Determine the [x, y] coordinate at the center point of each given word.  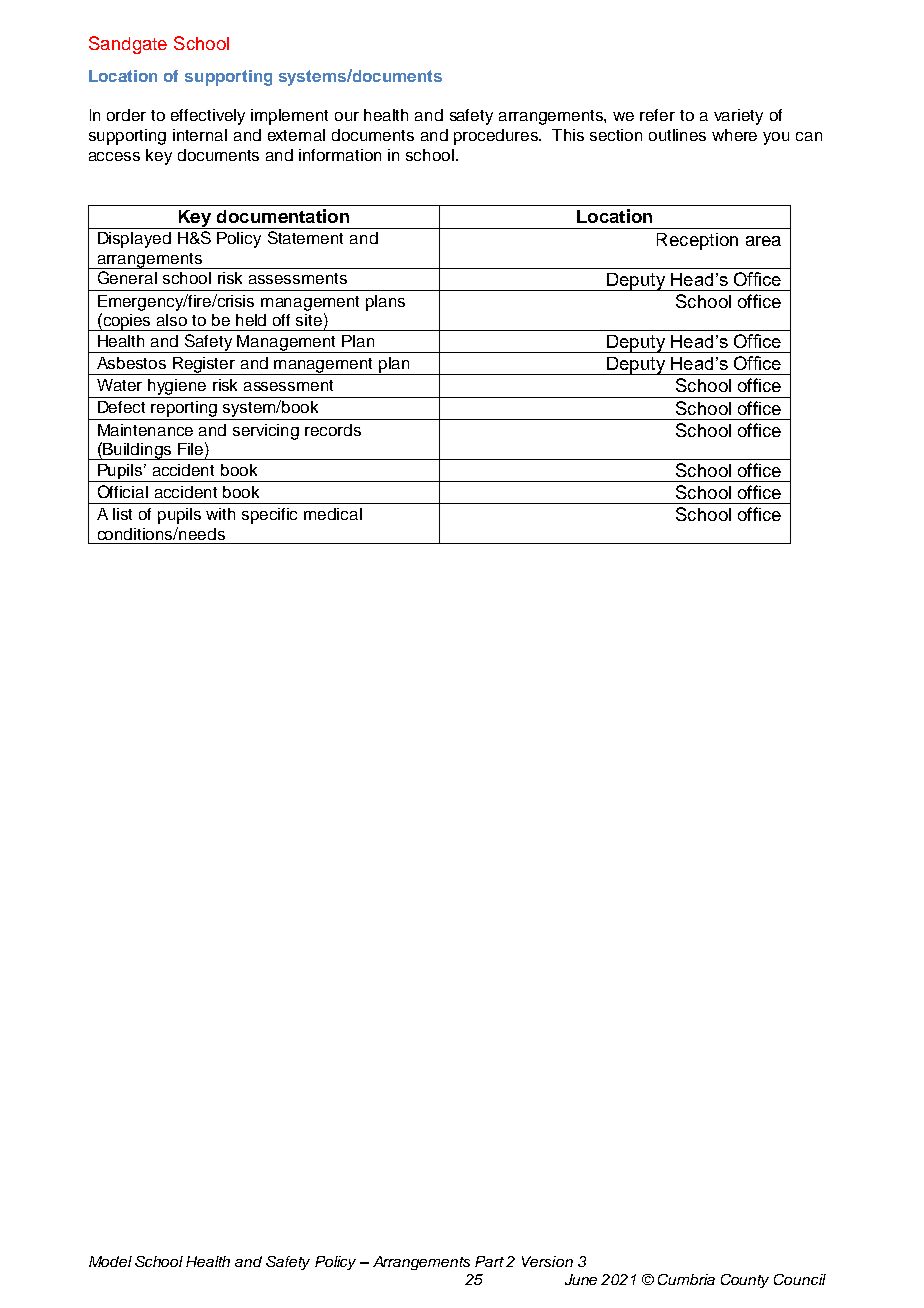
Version [547, 1261]
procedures [497, 137]
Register [204, 366]
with [220, 514]
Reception [697, 241]
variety [738, 117]
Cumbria [686, 1279]
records [333, 430]
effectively [208, 117]
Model [110, 1261]
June [581, 1279]
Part [489, 1261]
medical [333, 514]
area [763, 241]
